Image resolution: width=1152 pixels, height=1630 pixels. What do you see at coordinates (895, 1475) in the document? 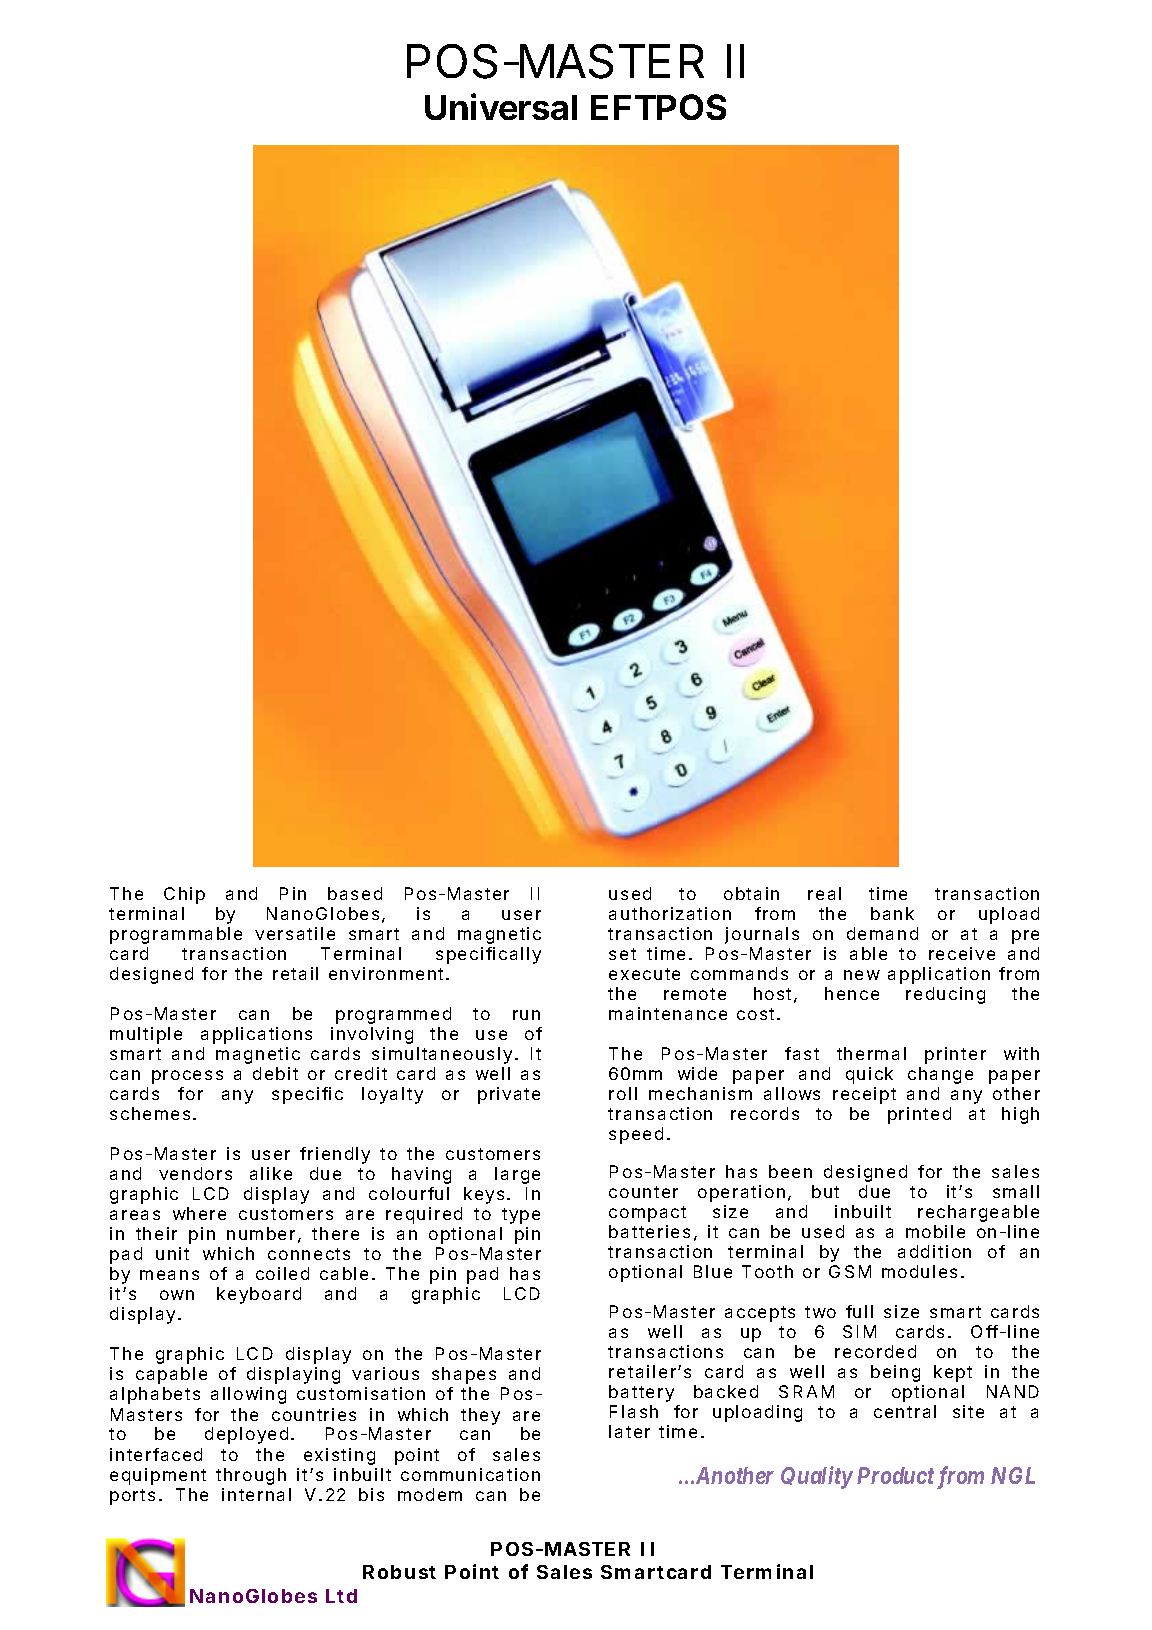
I see `Product` at bounding box center [895, 1475].
